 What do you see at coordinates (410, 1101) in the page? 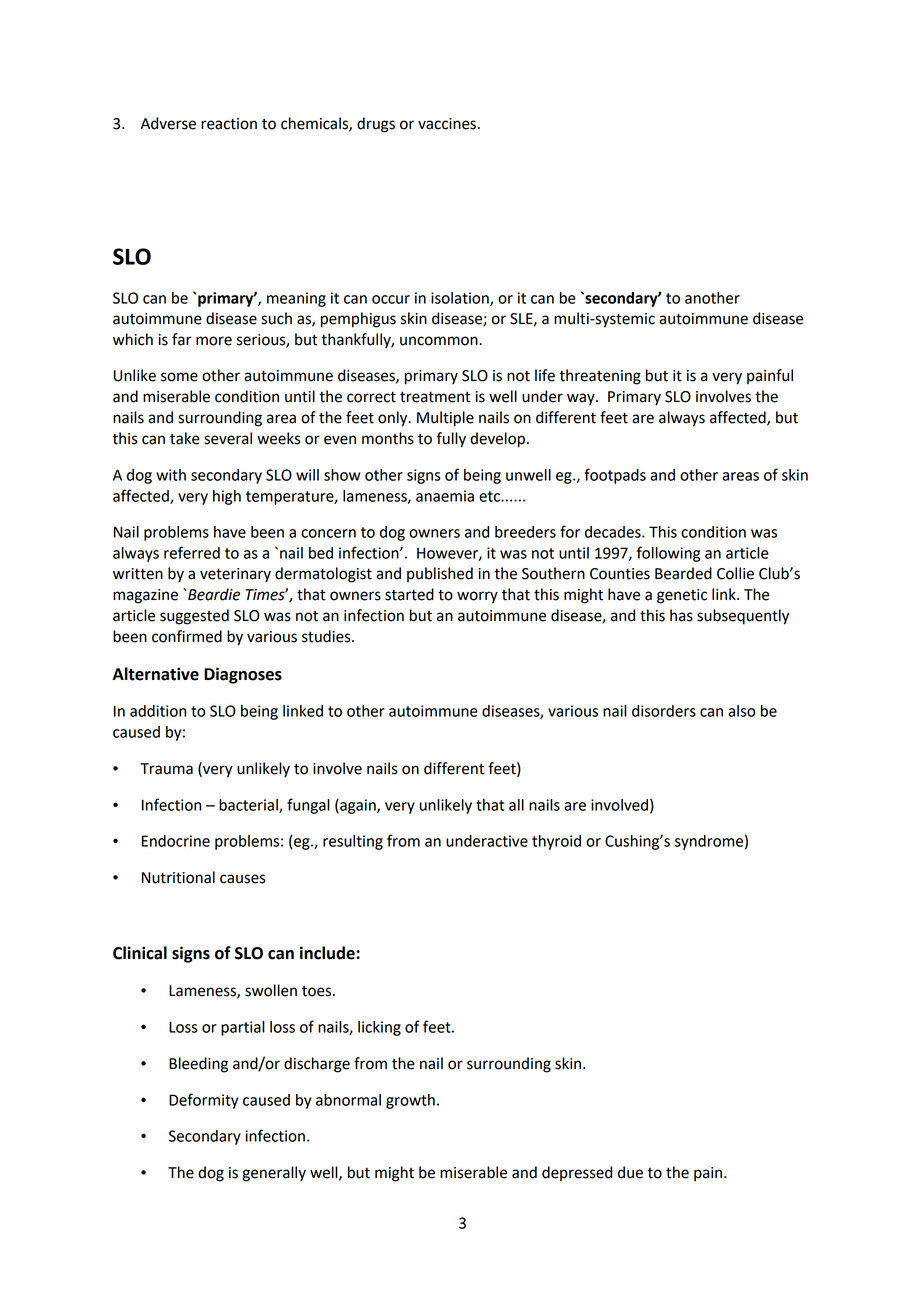
I see `growth` at bounding box center [410, 1101].
